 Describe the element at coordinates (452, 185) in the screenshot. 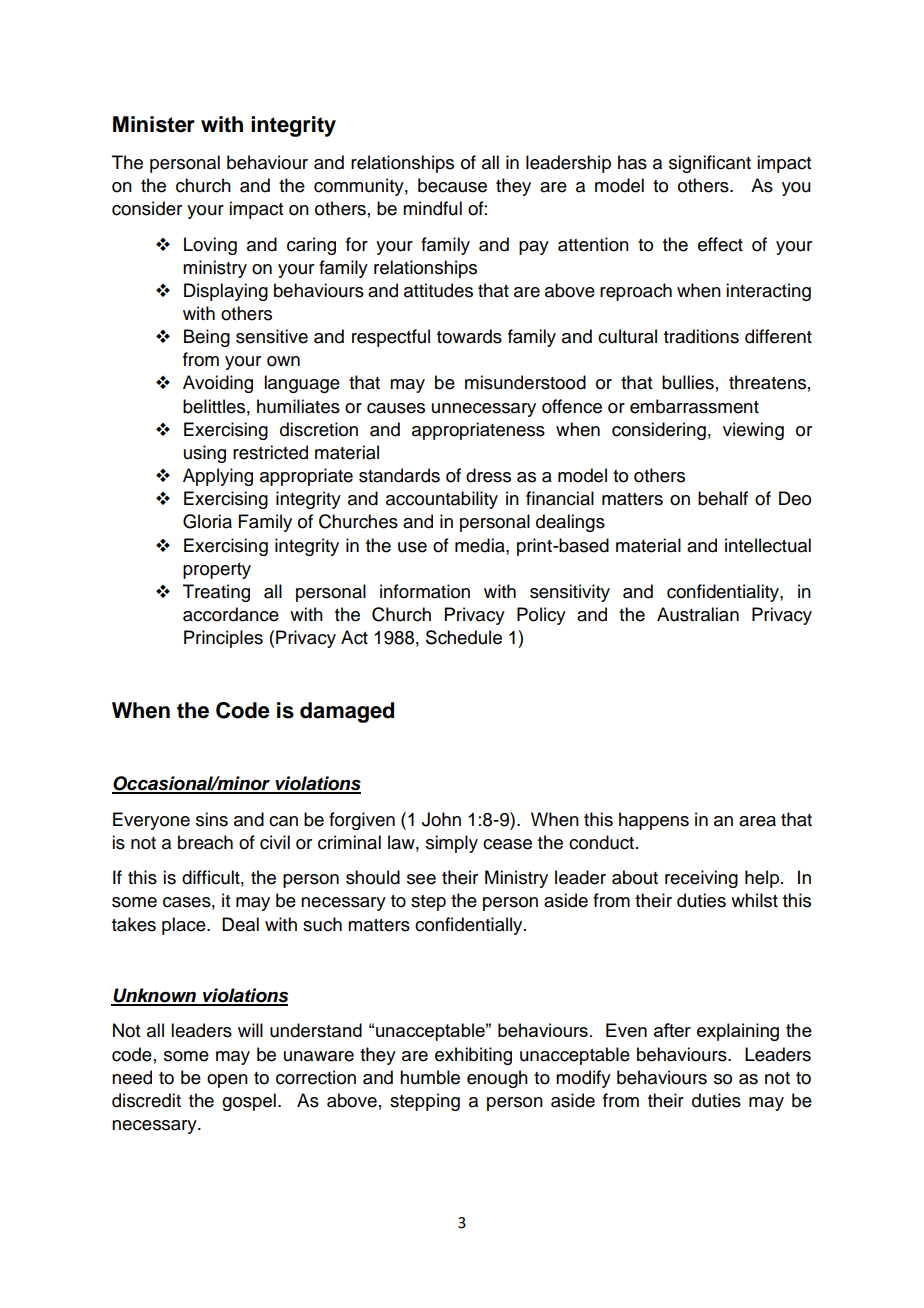

I see `because` at that location.
